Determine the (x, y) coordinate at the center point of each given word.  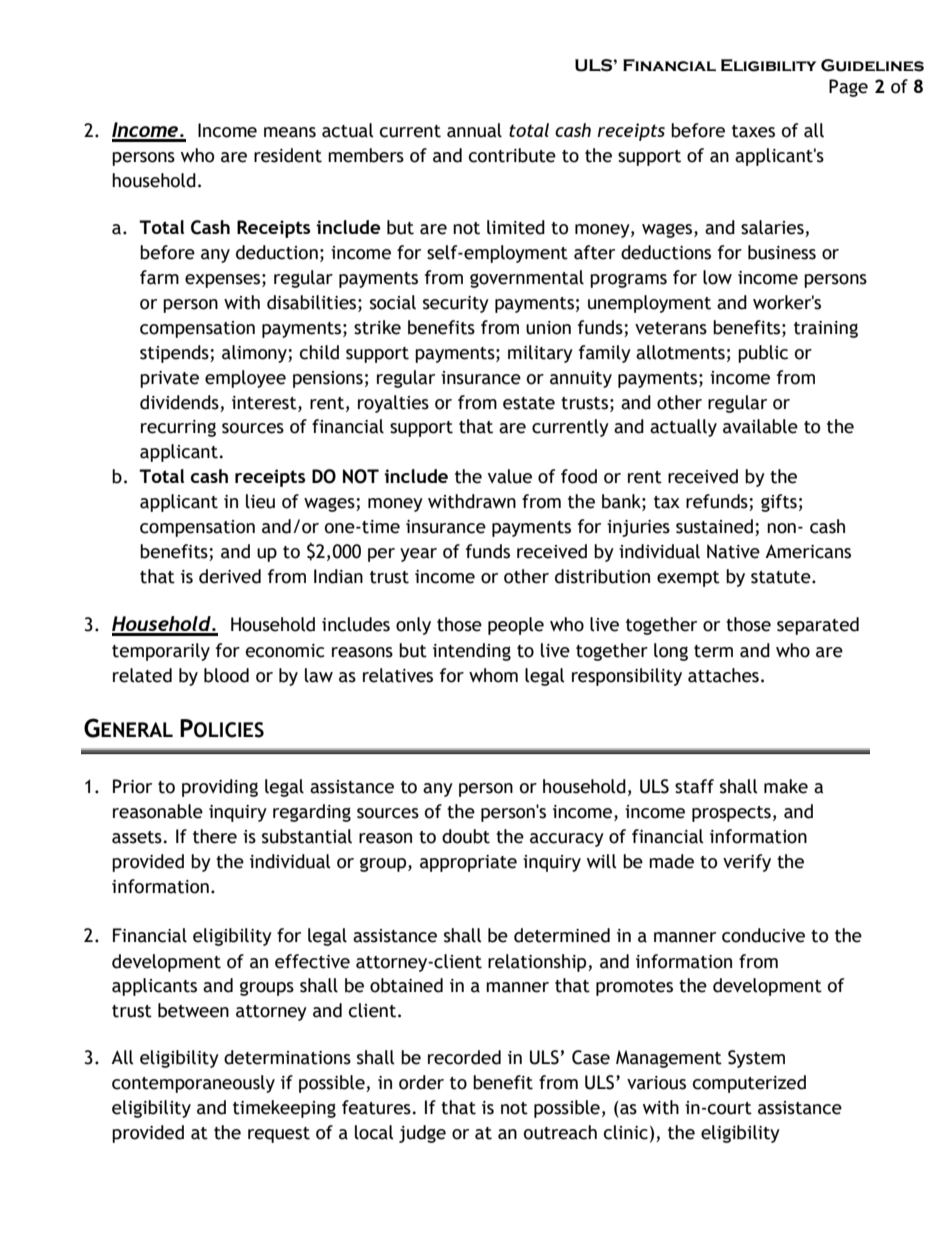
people (516, 626)
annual (474, 130)
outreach (560, 1132)
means (290, 132)
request (279, 1135)
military (540, 354)
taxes (753, 131)
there (215, 836)
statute (782, 577)
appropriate (468, 863)
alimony (255, 354)
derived (230, 576)
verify (747, 863)
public (763, 354)
